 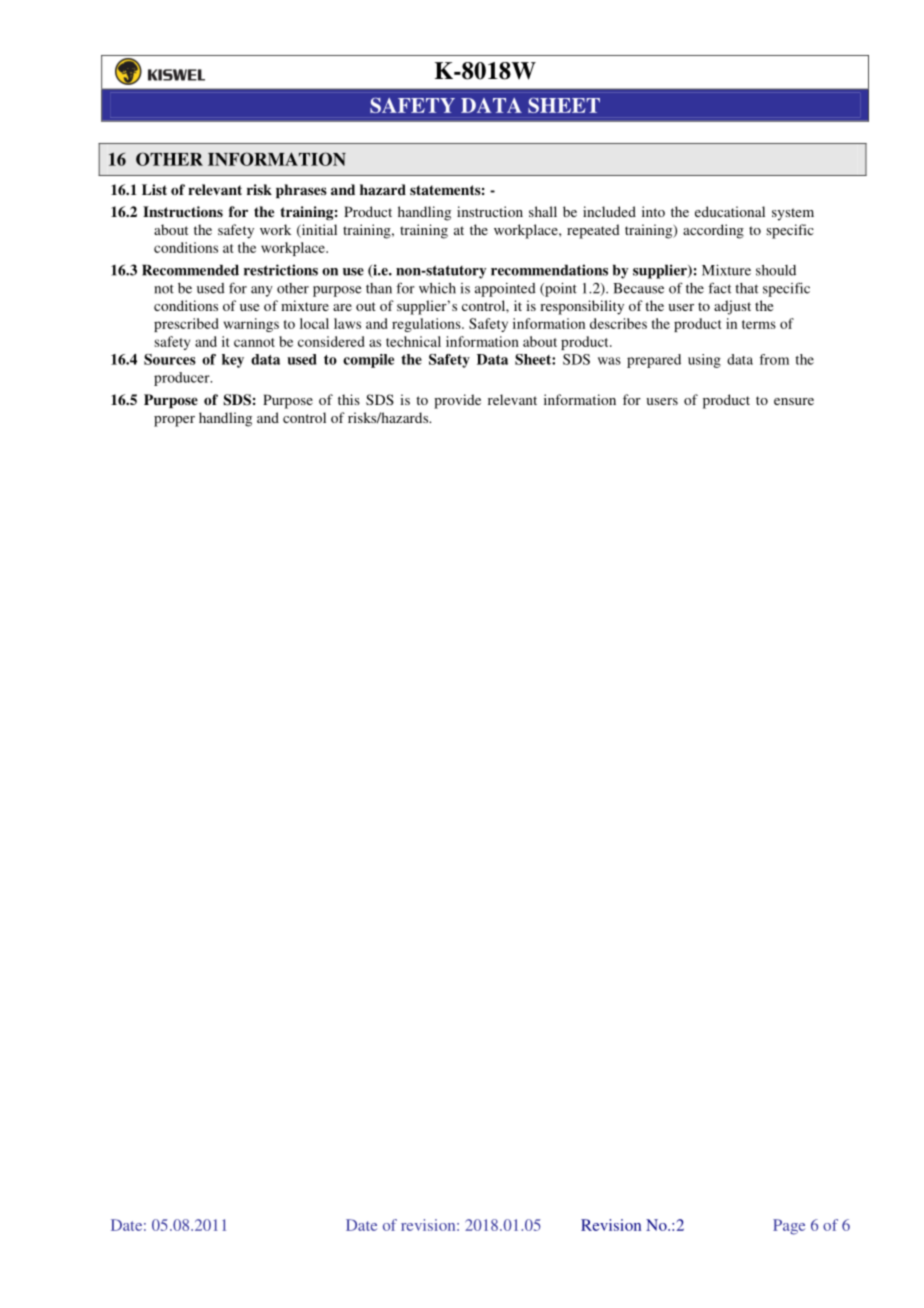 I want to click on according, so click(x=713, y=231).
